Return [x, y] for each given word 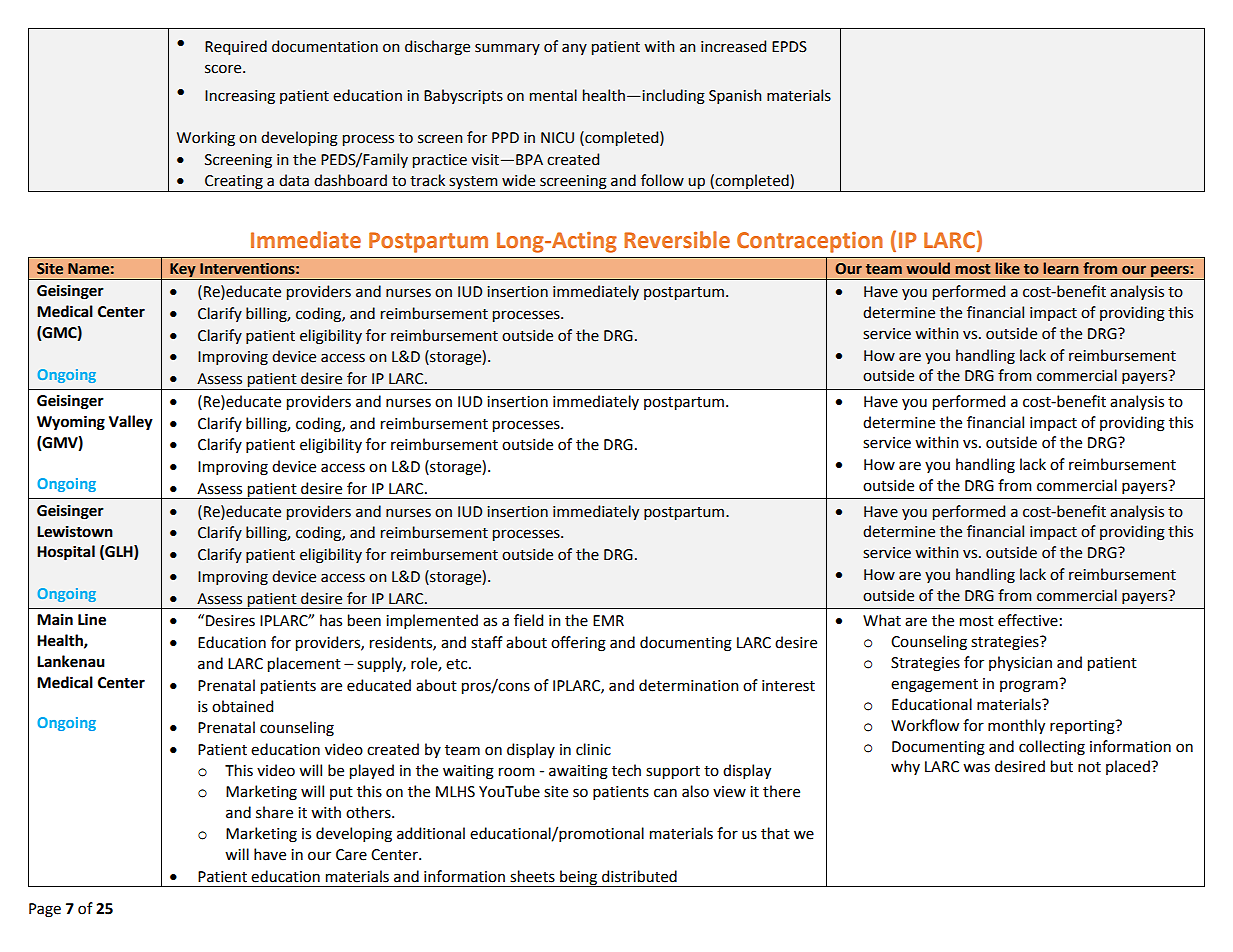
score [224, 69]
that [775, 833]
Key [183, 271]
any [574, 49]
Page [45, 910]
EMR [608, 620]
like [1007, 268]
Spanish [735, 96]
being [579, 878]
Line [92, 619]
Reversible [677, 240]
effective [1028, 620]
